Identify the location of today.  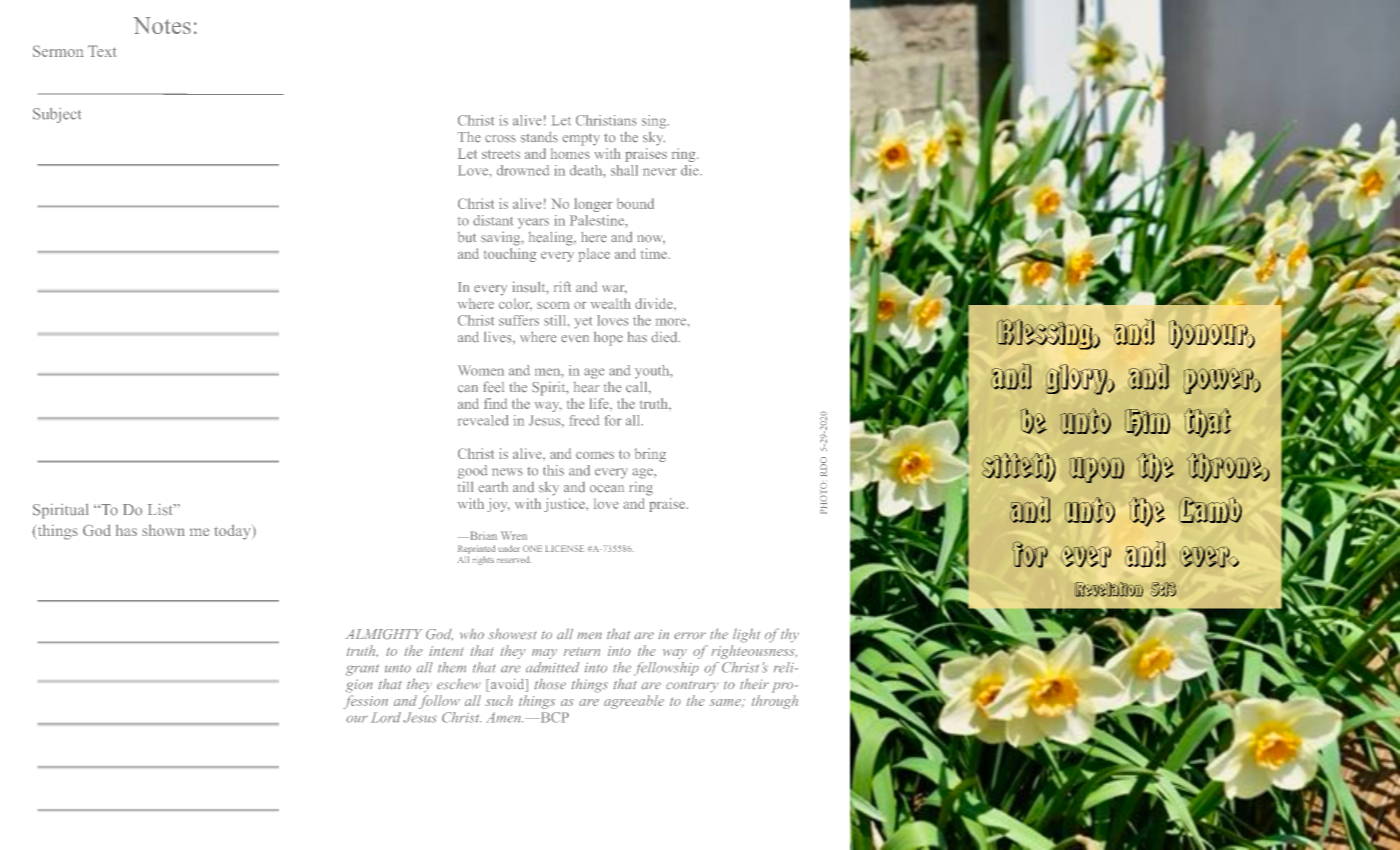
(233, 532).
